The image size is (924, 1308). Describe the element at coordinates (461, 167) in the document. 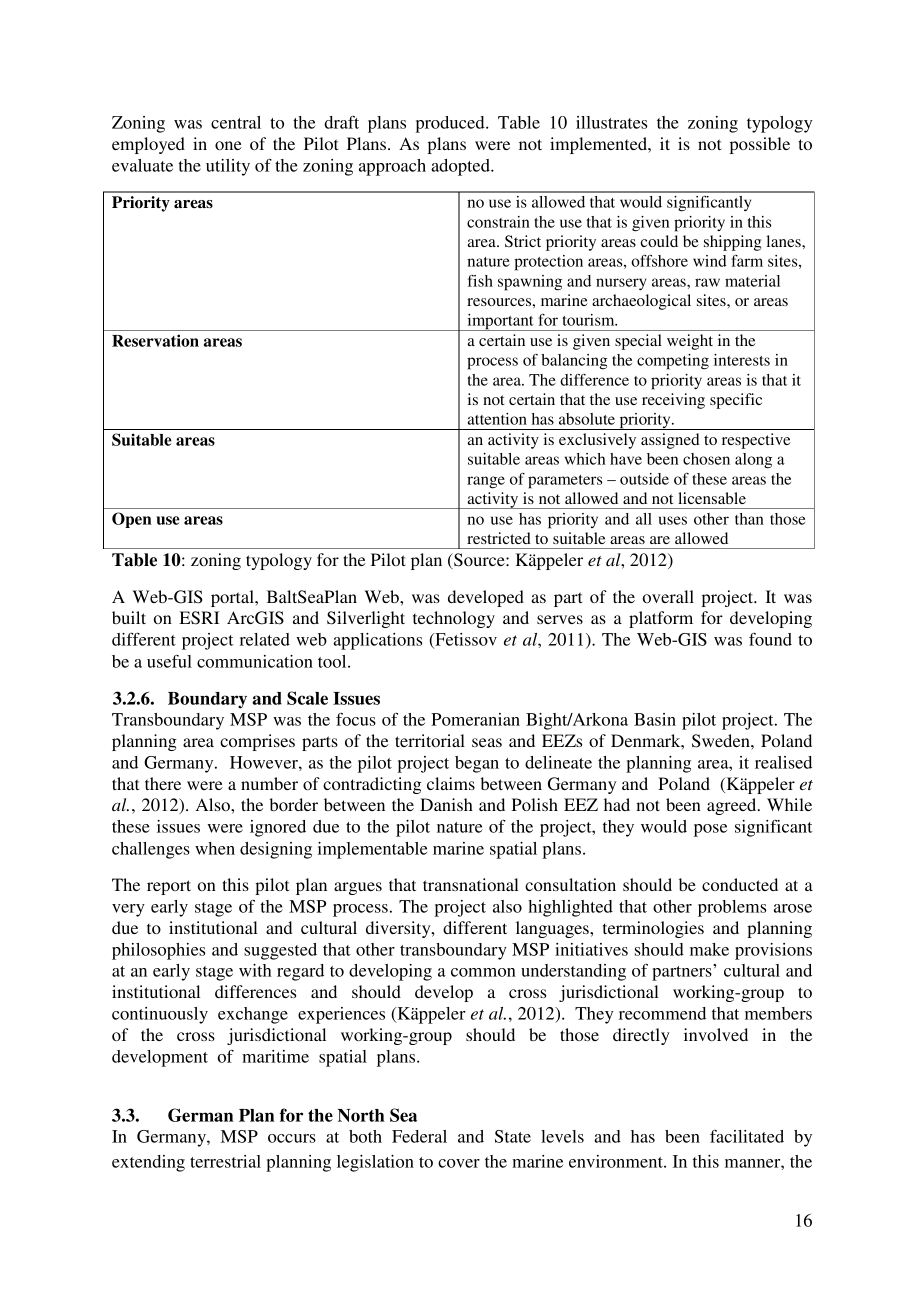

I see `adopted` at that location.
